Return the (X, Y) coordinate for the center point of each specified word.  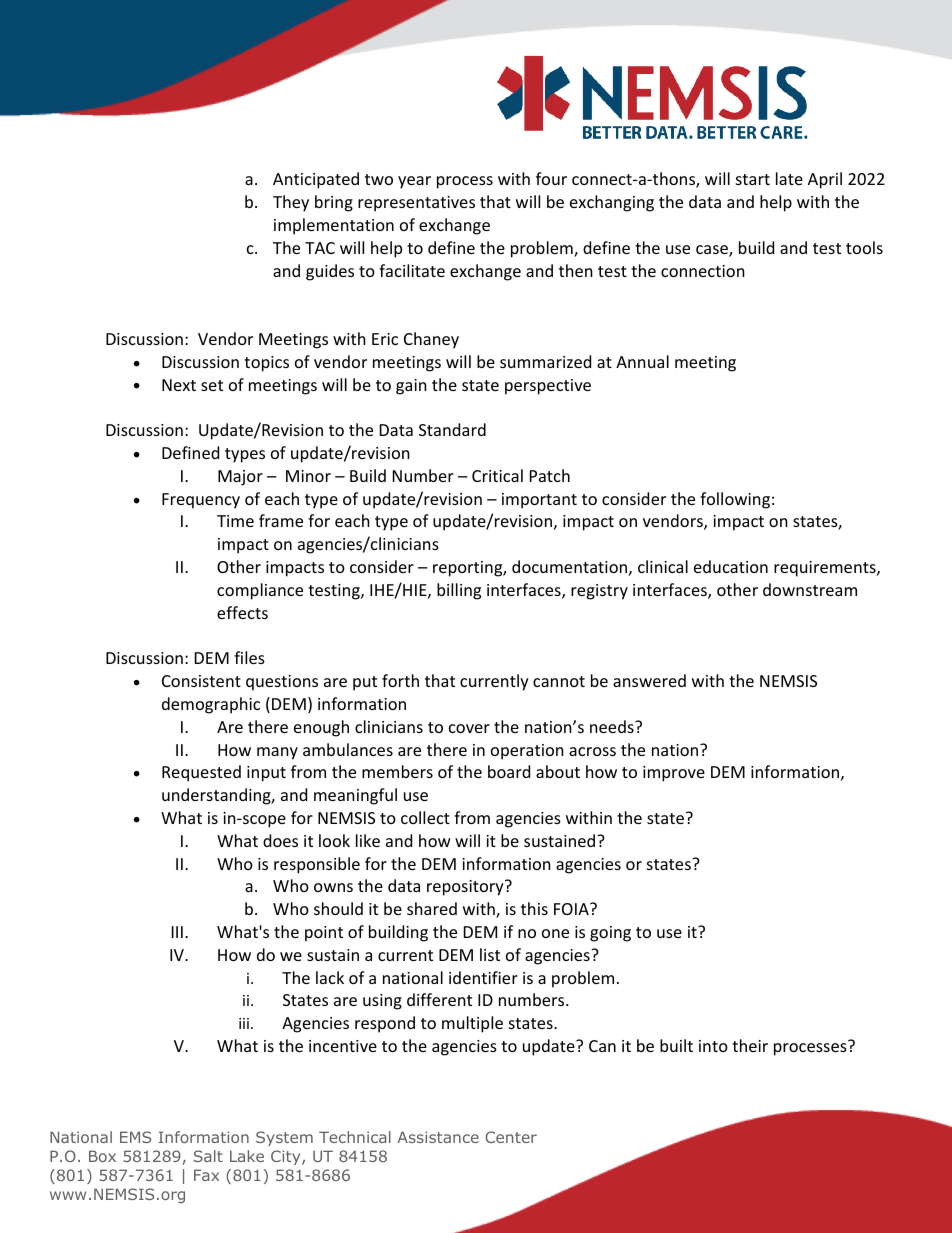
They (291, 203)
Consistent (201, 681)
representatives (416, 204)
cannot (559, 681)
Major (240, 478)
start (753, 179)
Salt (208, 1156)
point (324, 934)
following (735, 500)
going (610, 934)
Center (511, 1137)
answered (649, 680)
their (750, 1045)
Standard (452, 429)
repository (466, 888)
